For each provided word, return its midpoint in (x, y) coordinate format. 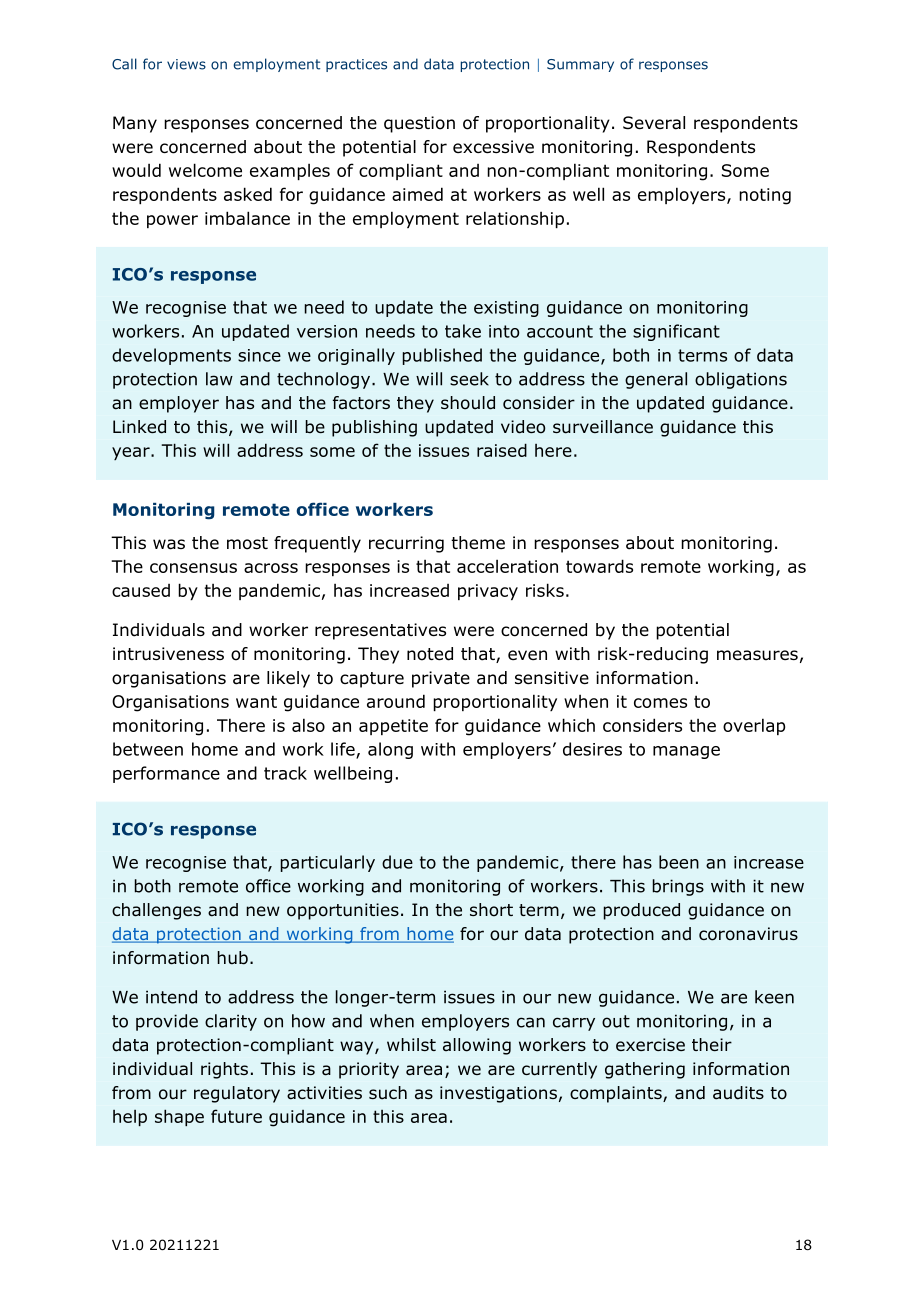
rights (224, 1070)
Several (654, 123)
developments (171, 356)
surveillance (603, 427)
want (256, 701)
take (463, 331)
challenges (156, 911)
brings (678, 887)
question (419, 124)
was (169, 544)
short (491, 910)
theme (478, 543)
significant (676, 332)
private (441, 679)
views (186, 64)
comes (660, 703)
